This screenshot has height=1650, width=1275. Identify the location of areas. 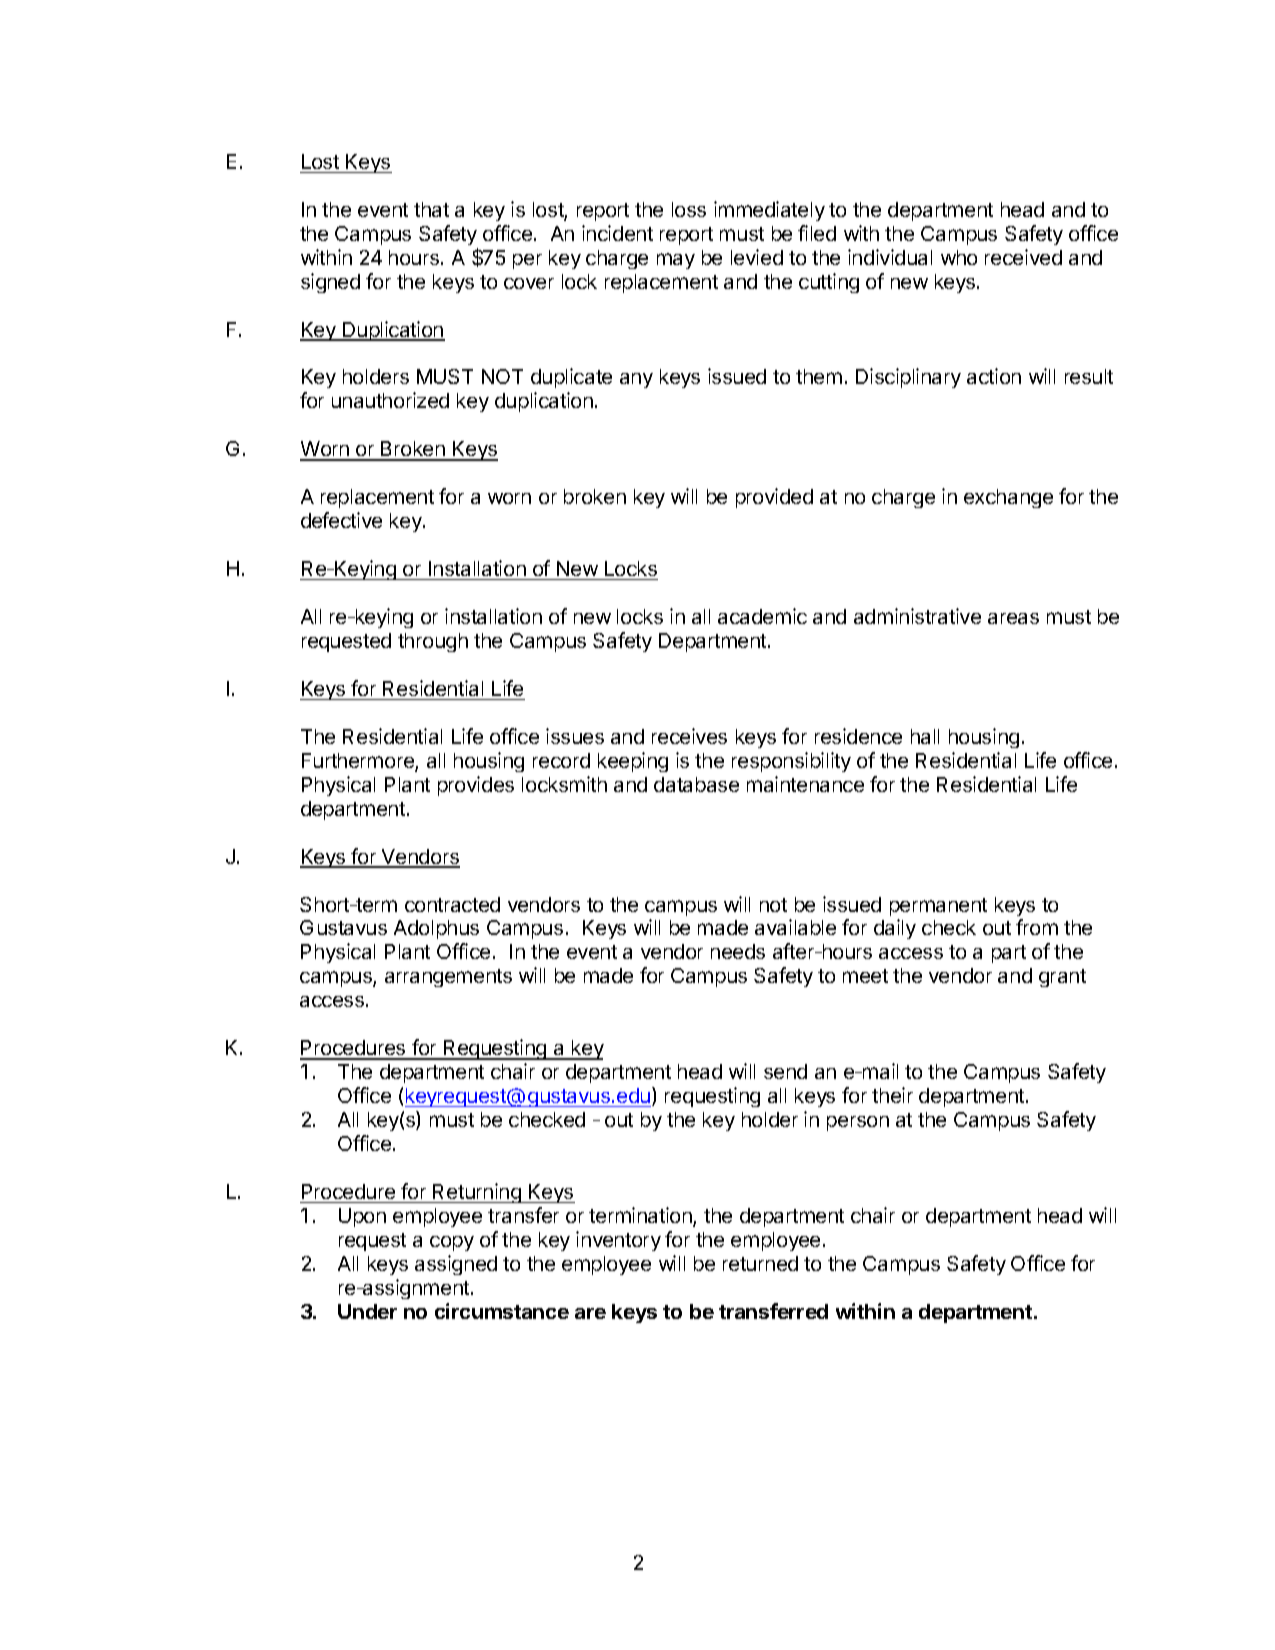
(1013, 618).
